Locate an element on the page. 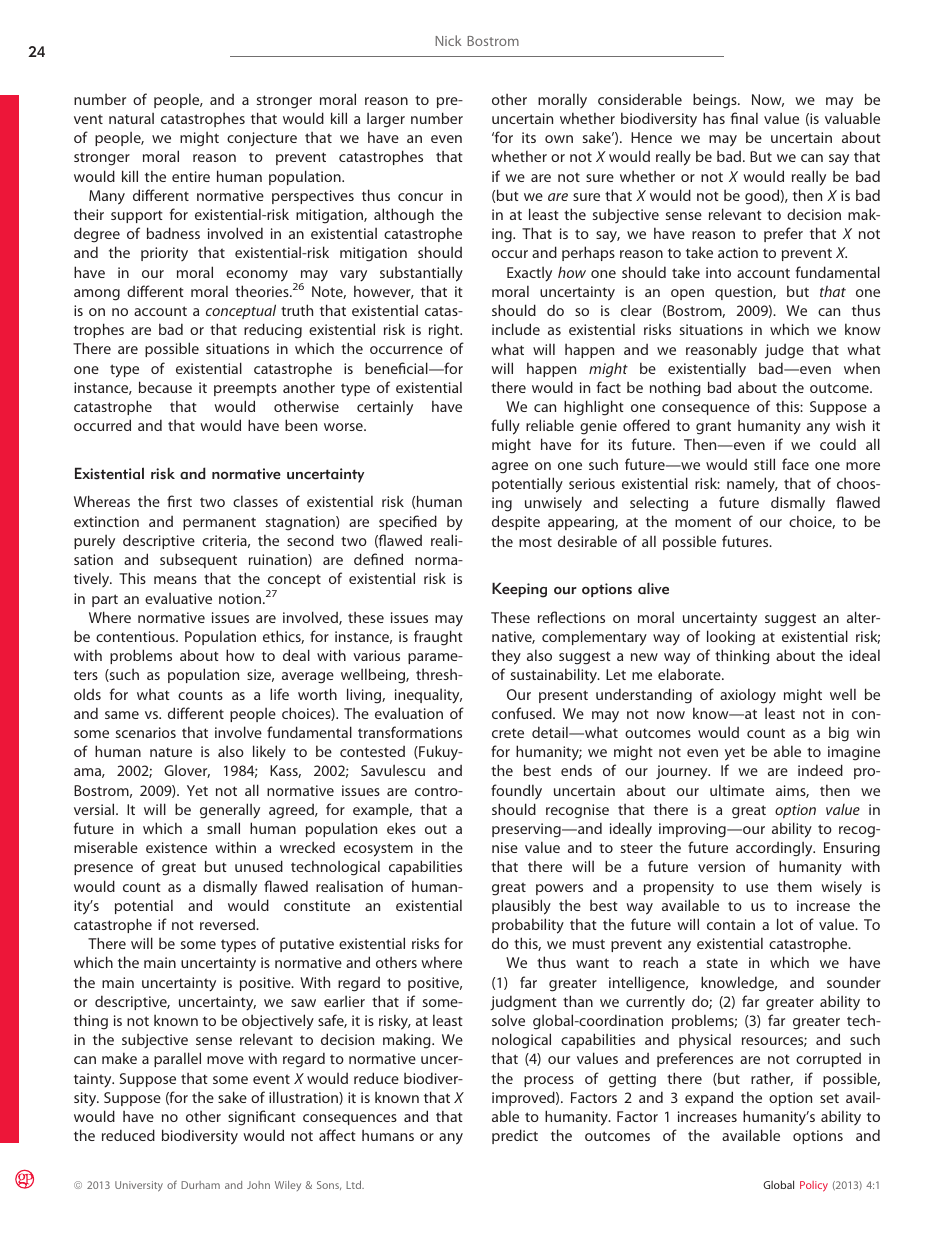 The image size is (952, 1240). judge is located at coordinates (784, 351).
